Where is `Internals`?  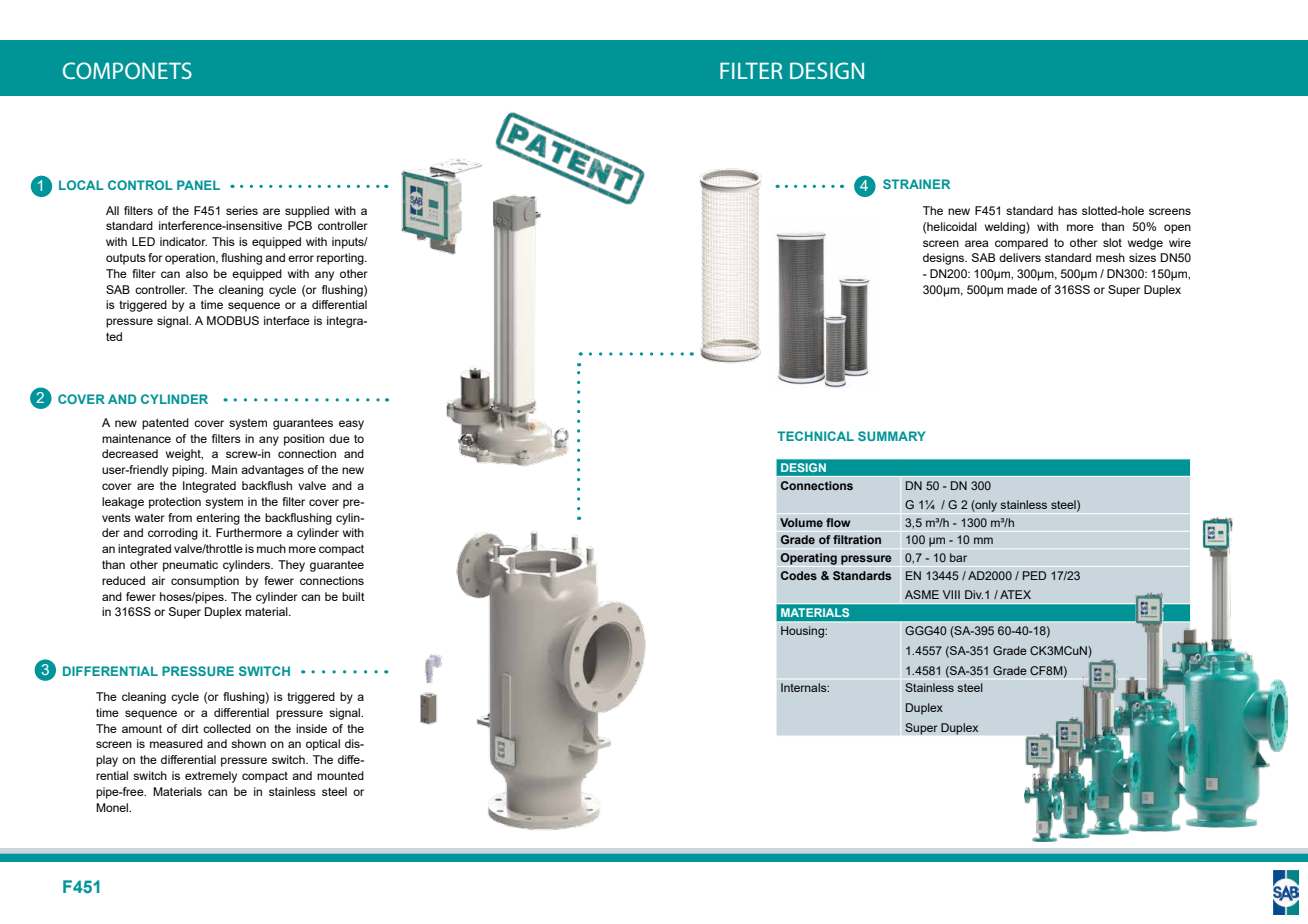 Internals is located at coordinates (805, 687).
